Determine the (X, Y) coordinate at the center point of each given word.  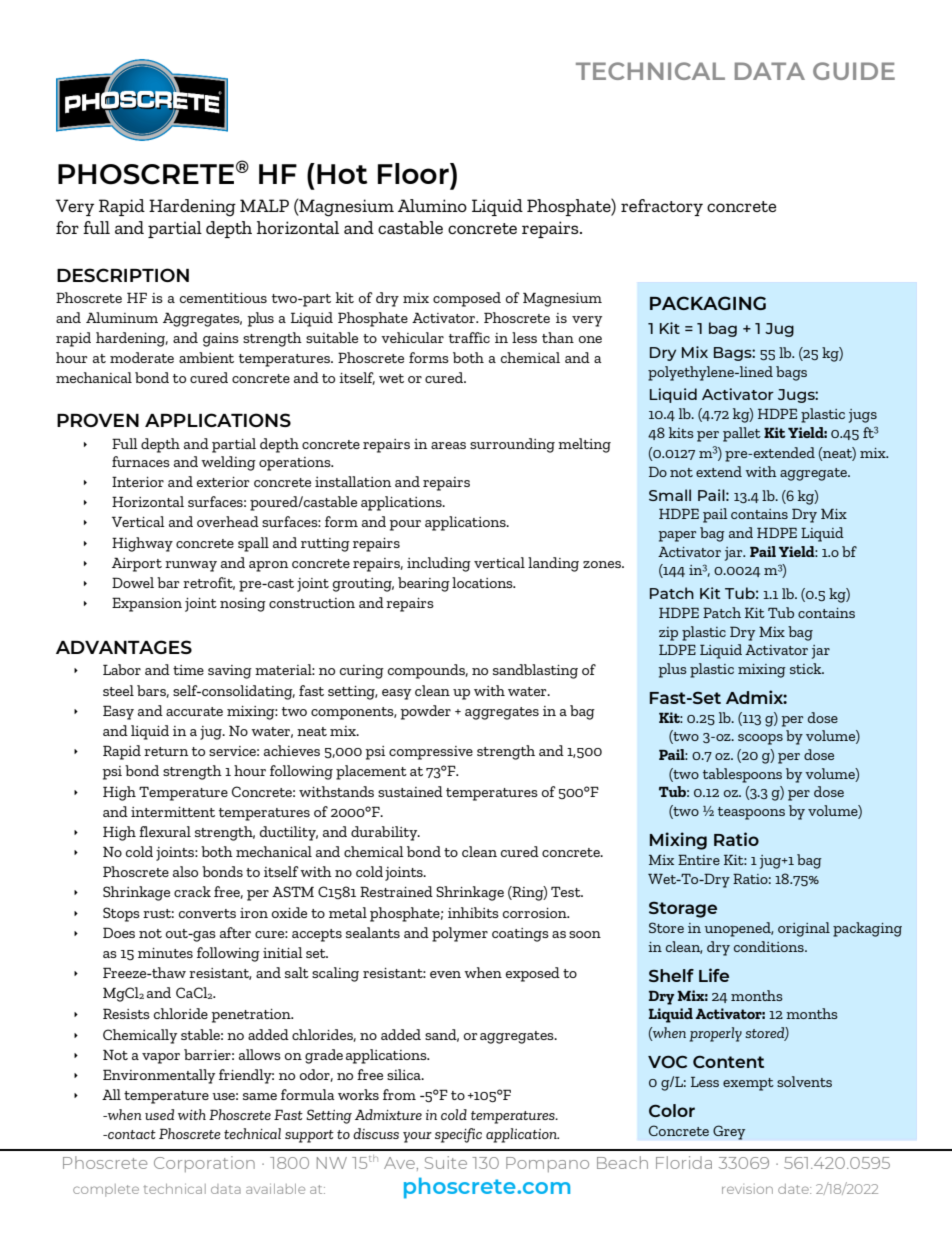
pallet (742, 434)
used (159, 1114)
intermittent (173, 812)
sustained (410, 791)
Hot (342, 174)
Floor (414, 173)
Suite (446, 1162)
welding (228, 463)
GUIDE (854, 71)
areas (448, 445)
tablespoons (742, 775)
